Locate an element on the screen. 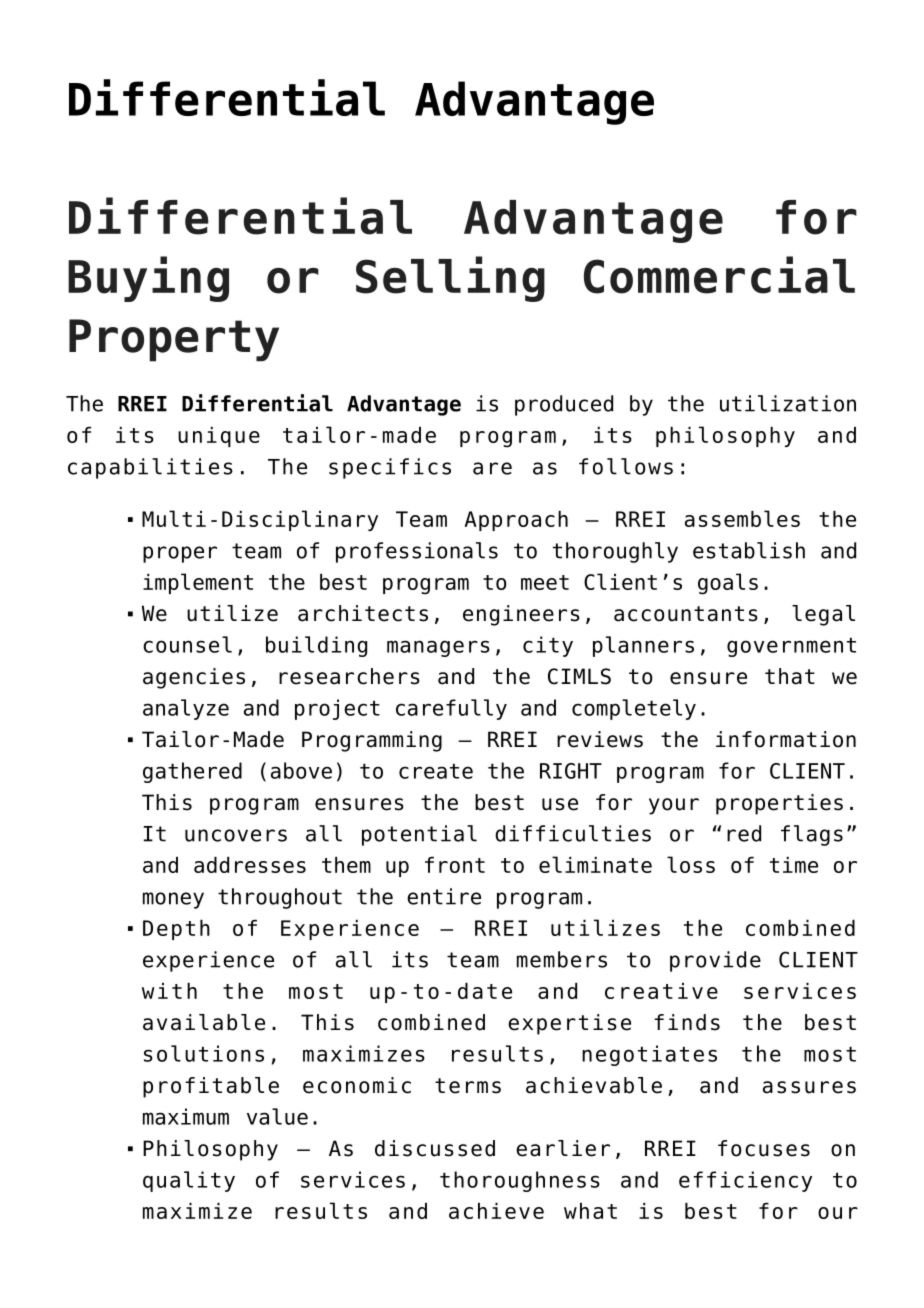 This screenshot has width=924, height=1308. Buying is located at coordinates (148, 279).
